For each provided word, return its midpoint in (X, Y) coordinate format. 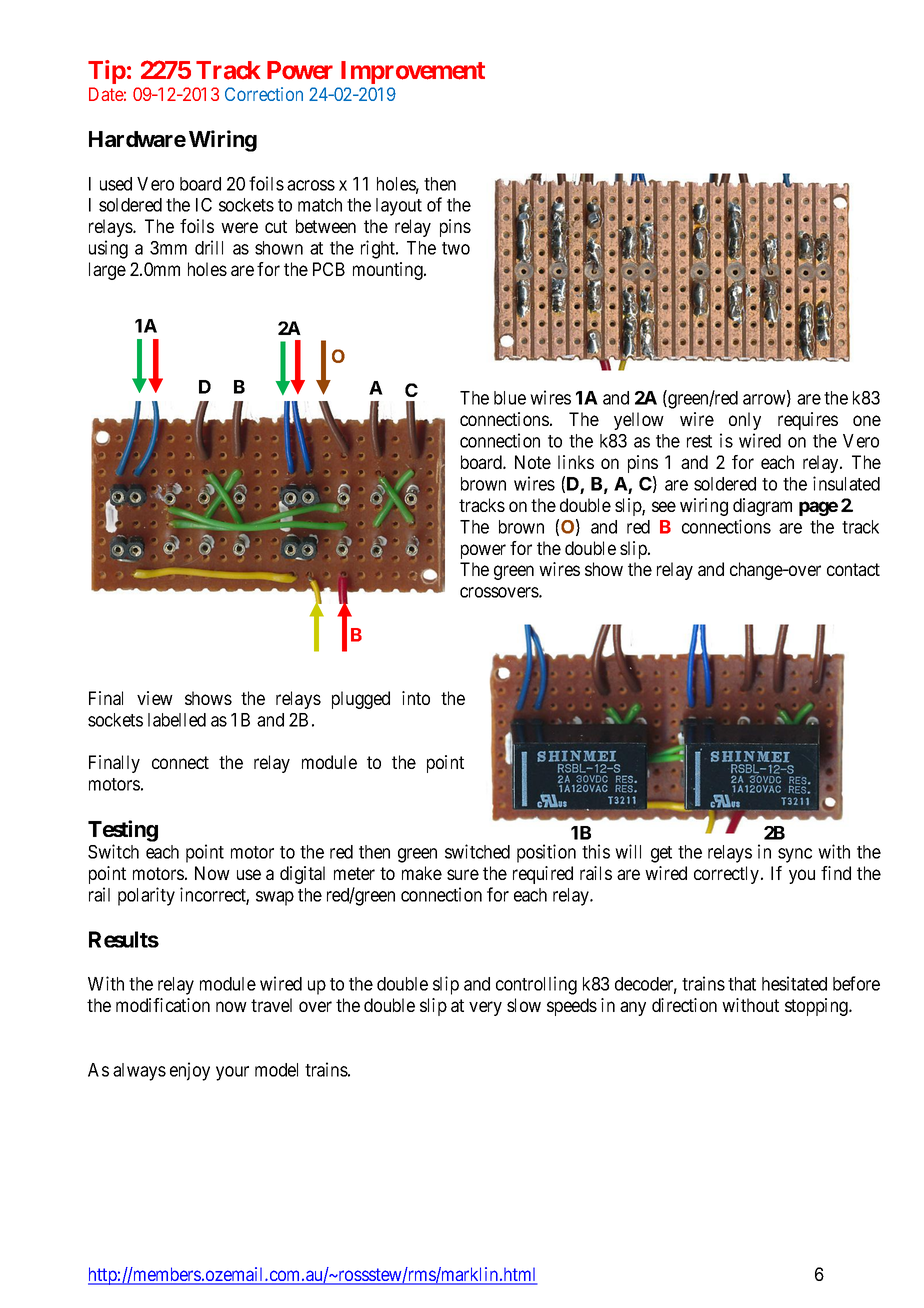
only (745, 421)
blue (510, 398)
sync (795, 855)
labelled (177, 720)
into (416, 698)
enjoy (190, 1071)
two (456, 248)
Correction (264, 94)
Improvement (413, 72)
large (107, 271)
